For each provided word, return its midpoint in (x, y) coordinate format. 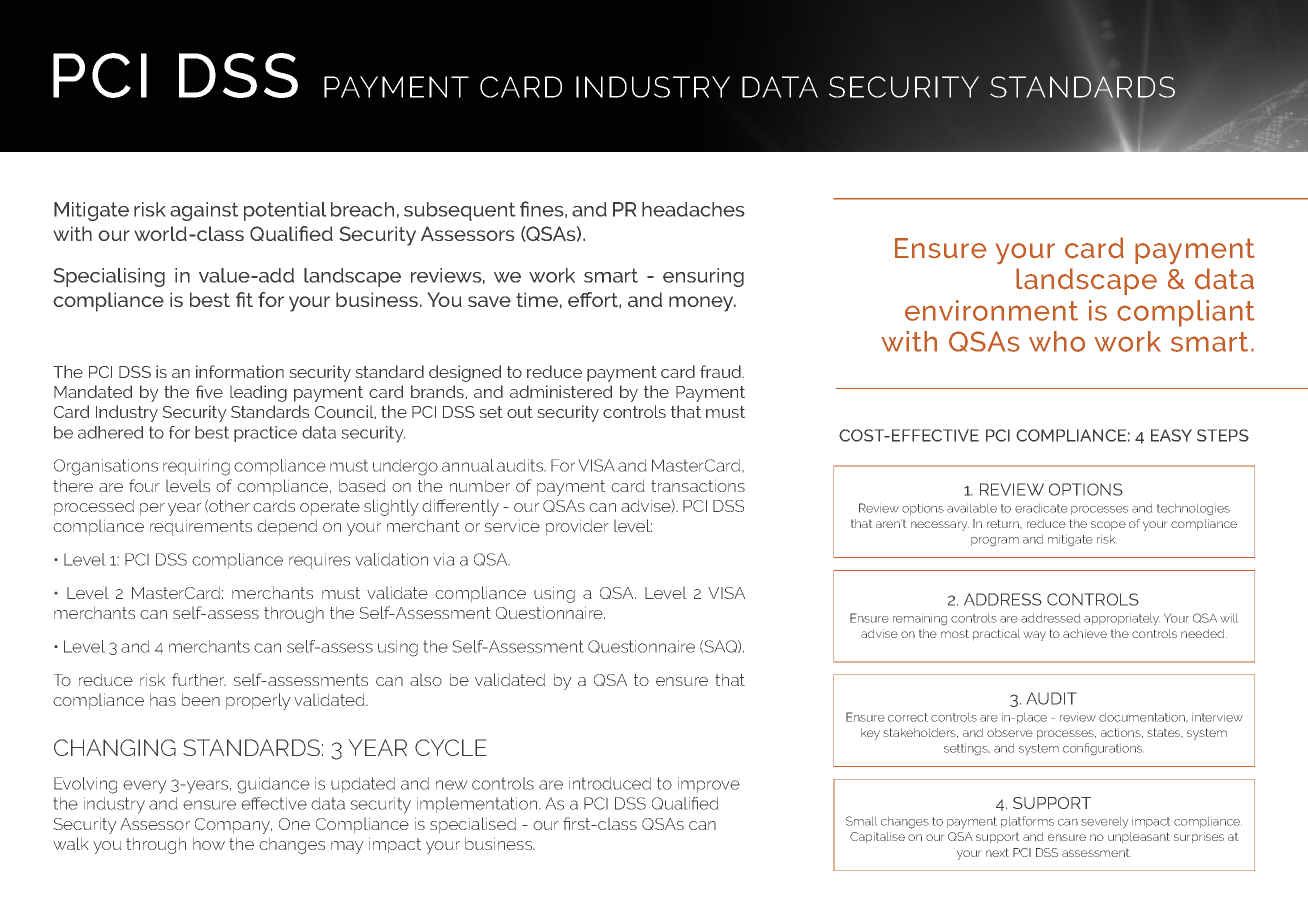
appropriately (1122, 619)
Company (233, 826)
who (1057, 341)
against (204, 211)
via (444, 559)
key (870, 734)
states (1165, 733)
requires (319, 561)
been (201, 699)
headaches (693, 209)
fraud (722, 371)
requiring (196, 467)
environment (991, 310)
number (480, 485)
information (240, 371)
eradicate (1041, 508)
